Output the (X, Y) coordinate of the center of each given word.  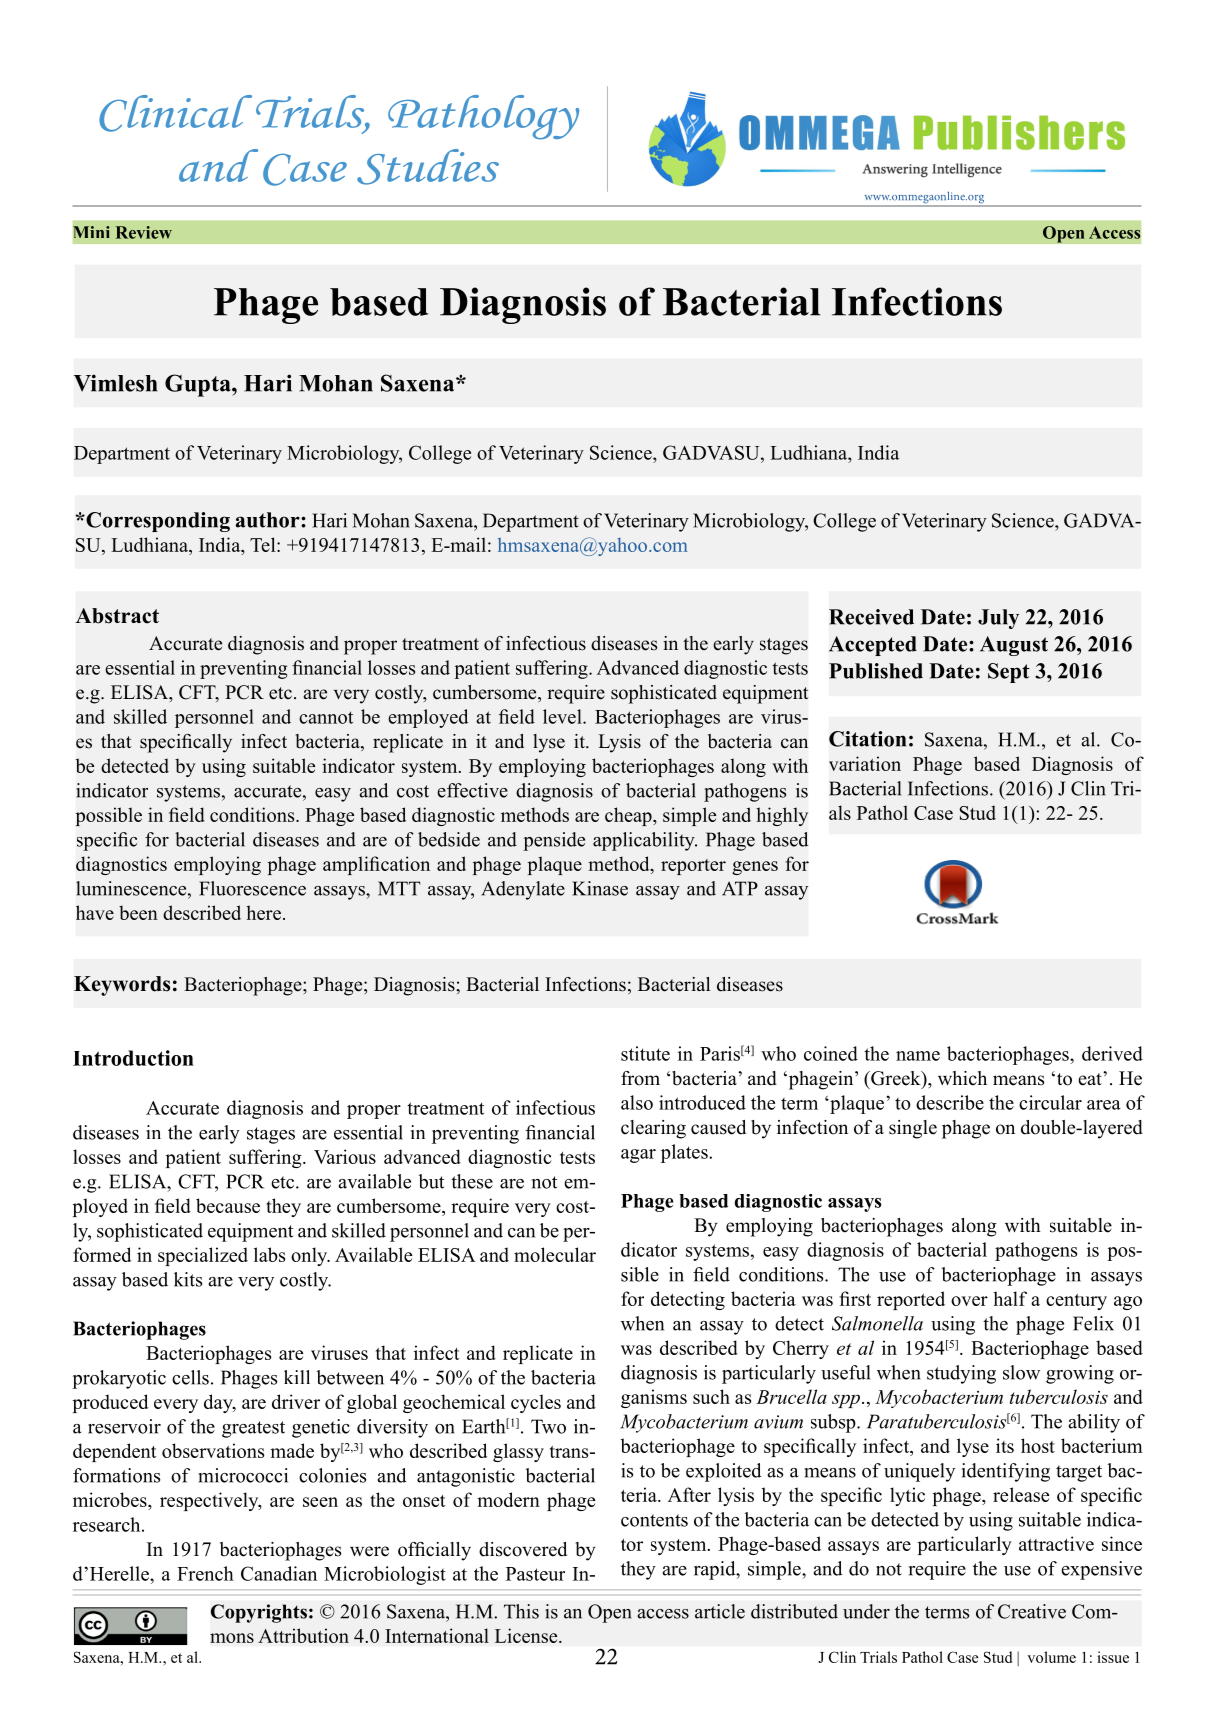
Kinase (600, 888)
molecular (555, 1254)
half (1010, 1298)
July (998, 619)
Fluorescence (252, 888)
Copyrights (259, 1613)
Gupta (199, 385)
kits (188, 1279)
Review (144, 232)
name (918, 1056)
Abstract (117, 616)
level (563, 716)
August (1014, 646)
